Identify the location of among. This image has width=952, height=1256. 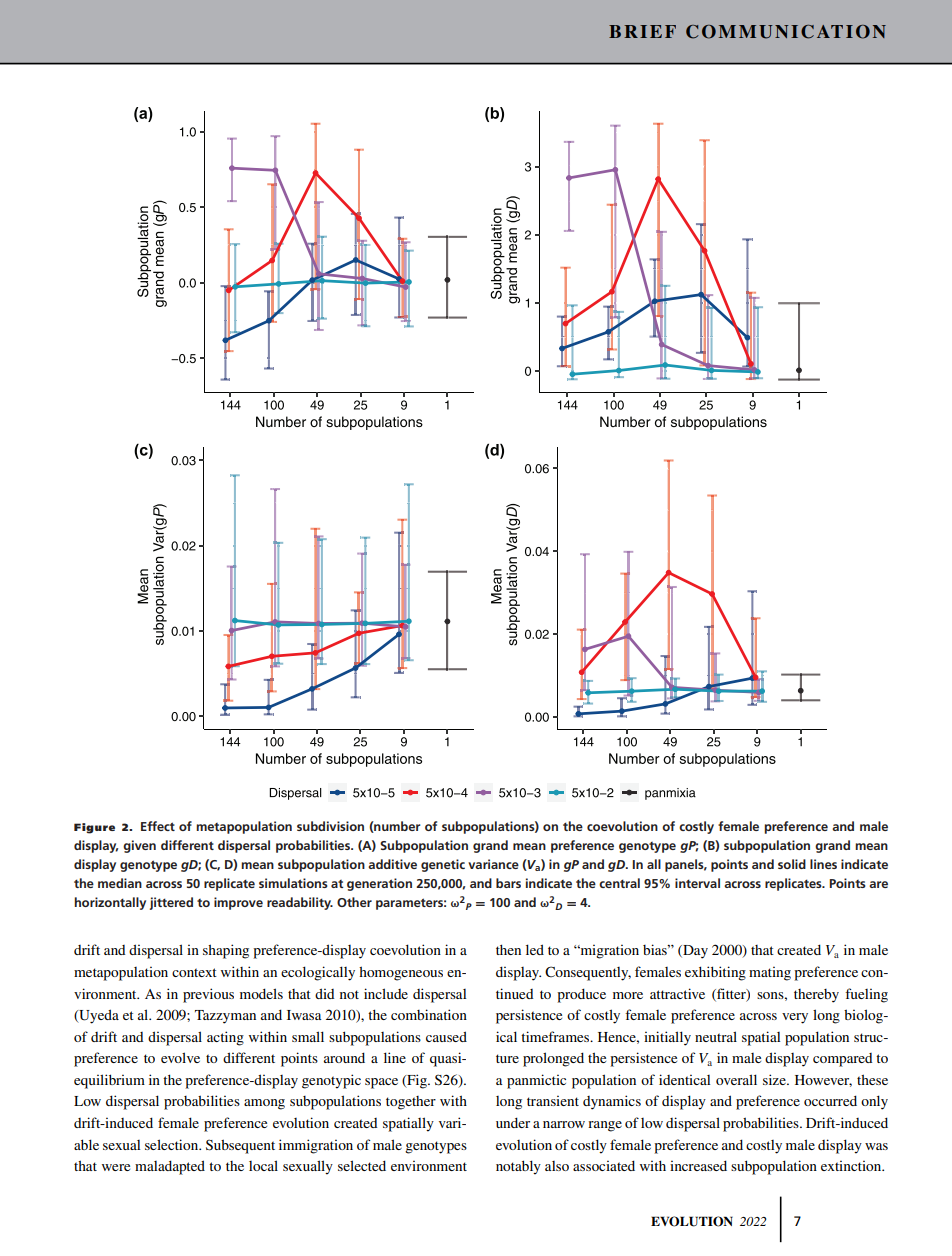
(264, 1104).
